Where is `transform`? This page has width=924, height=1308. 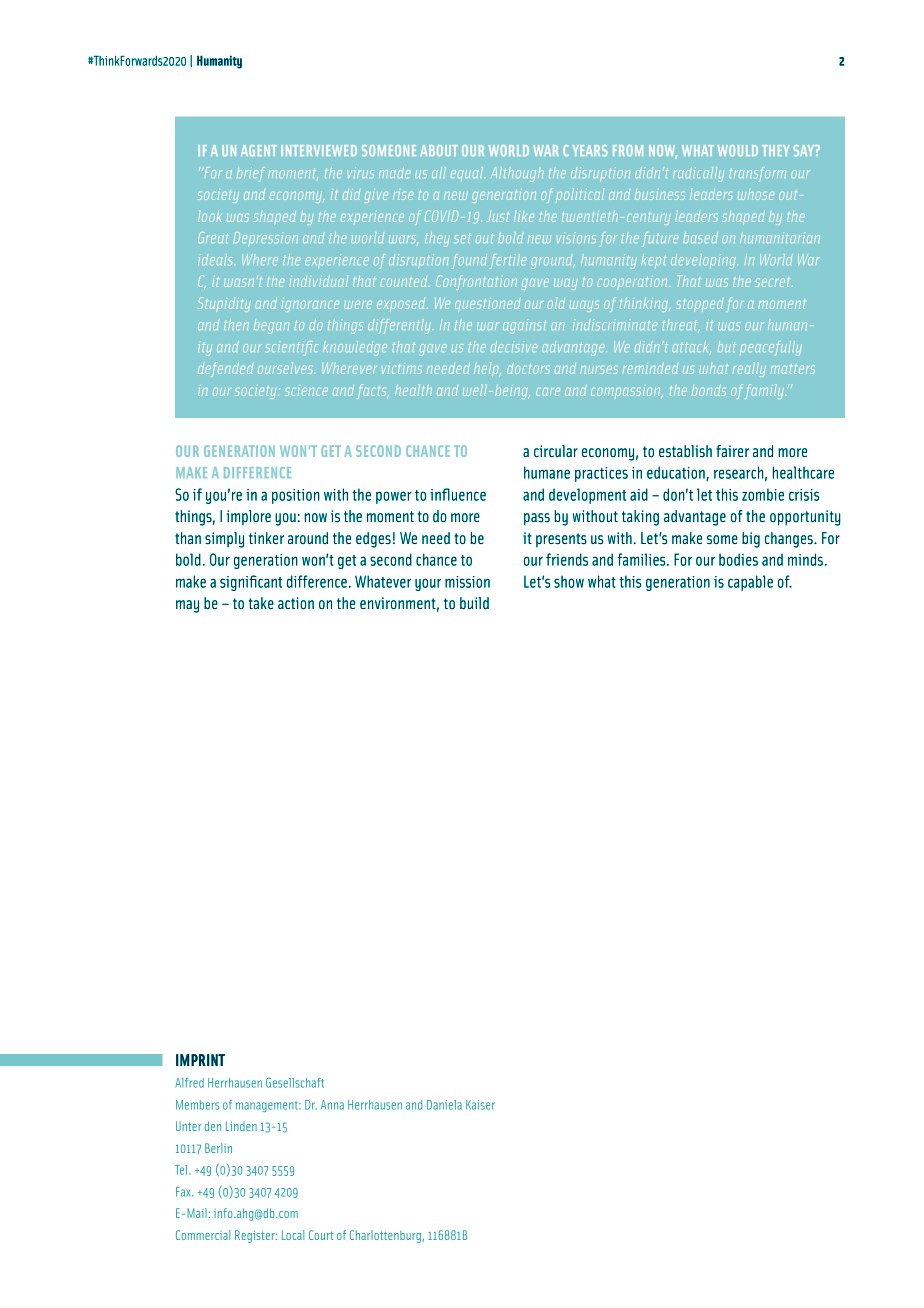 transform is located at coordinates (757, 174).
